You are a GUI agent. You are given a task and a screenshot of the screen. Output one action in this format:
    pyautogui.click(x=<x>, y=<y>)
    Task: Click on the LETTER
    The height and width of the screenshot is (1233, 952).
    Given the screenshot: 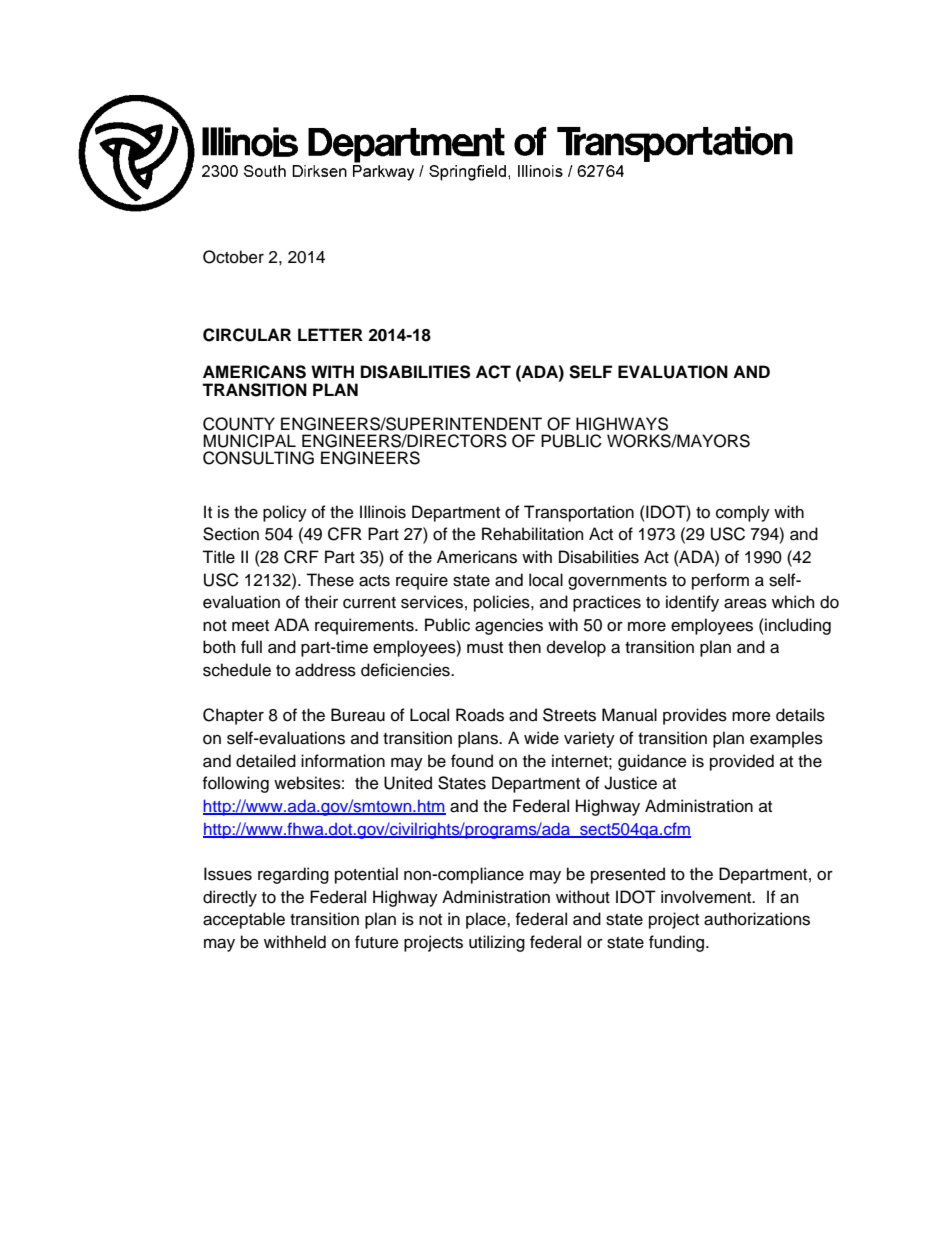 What is the action you would take?
    pyautogui.click(x=330, y=334)
